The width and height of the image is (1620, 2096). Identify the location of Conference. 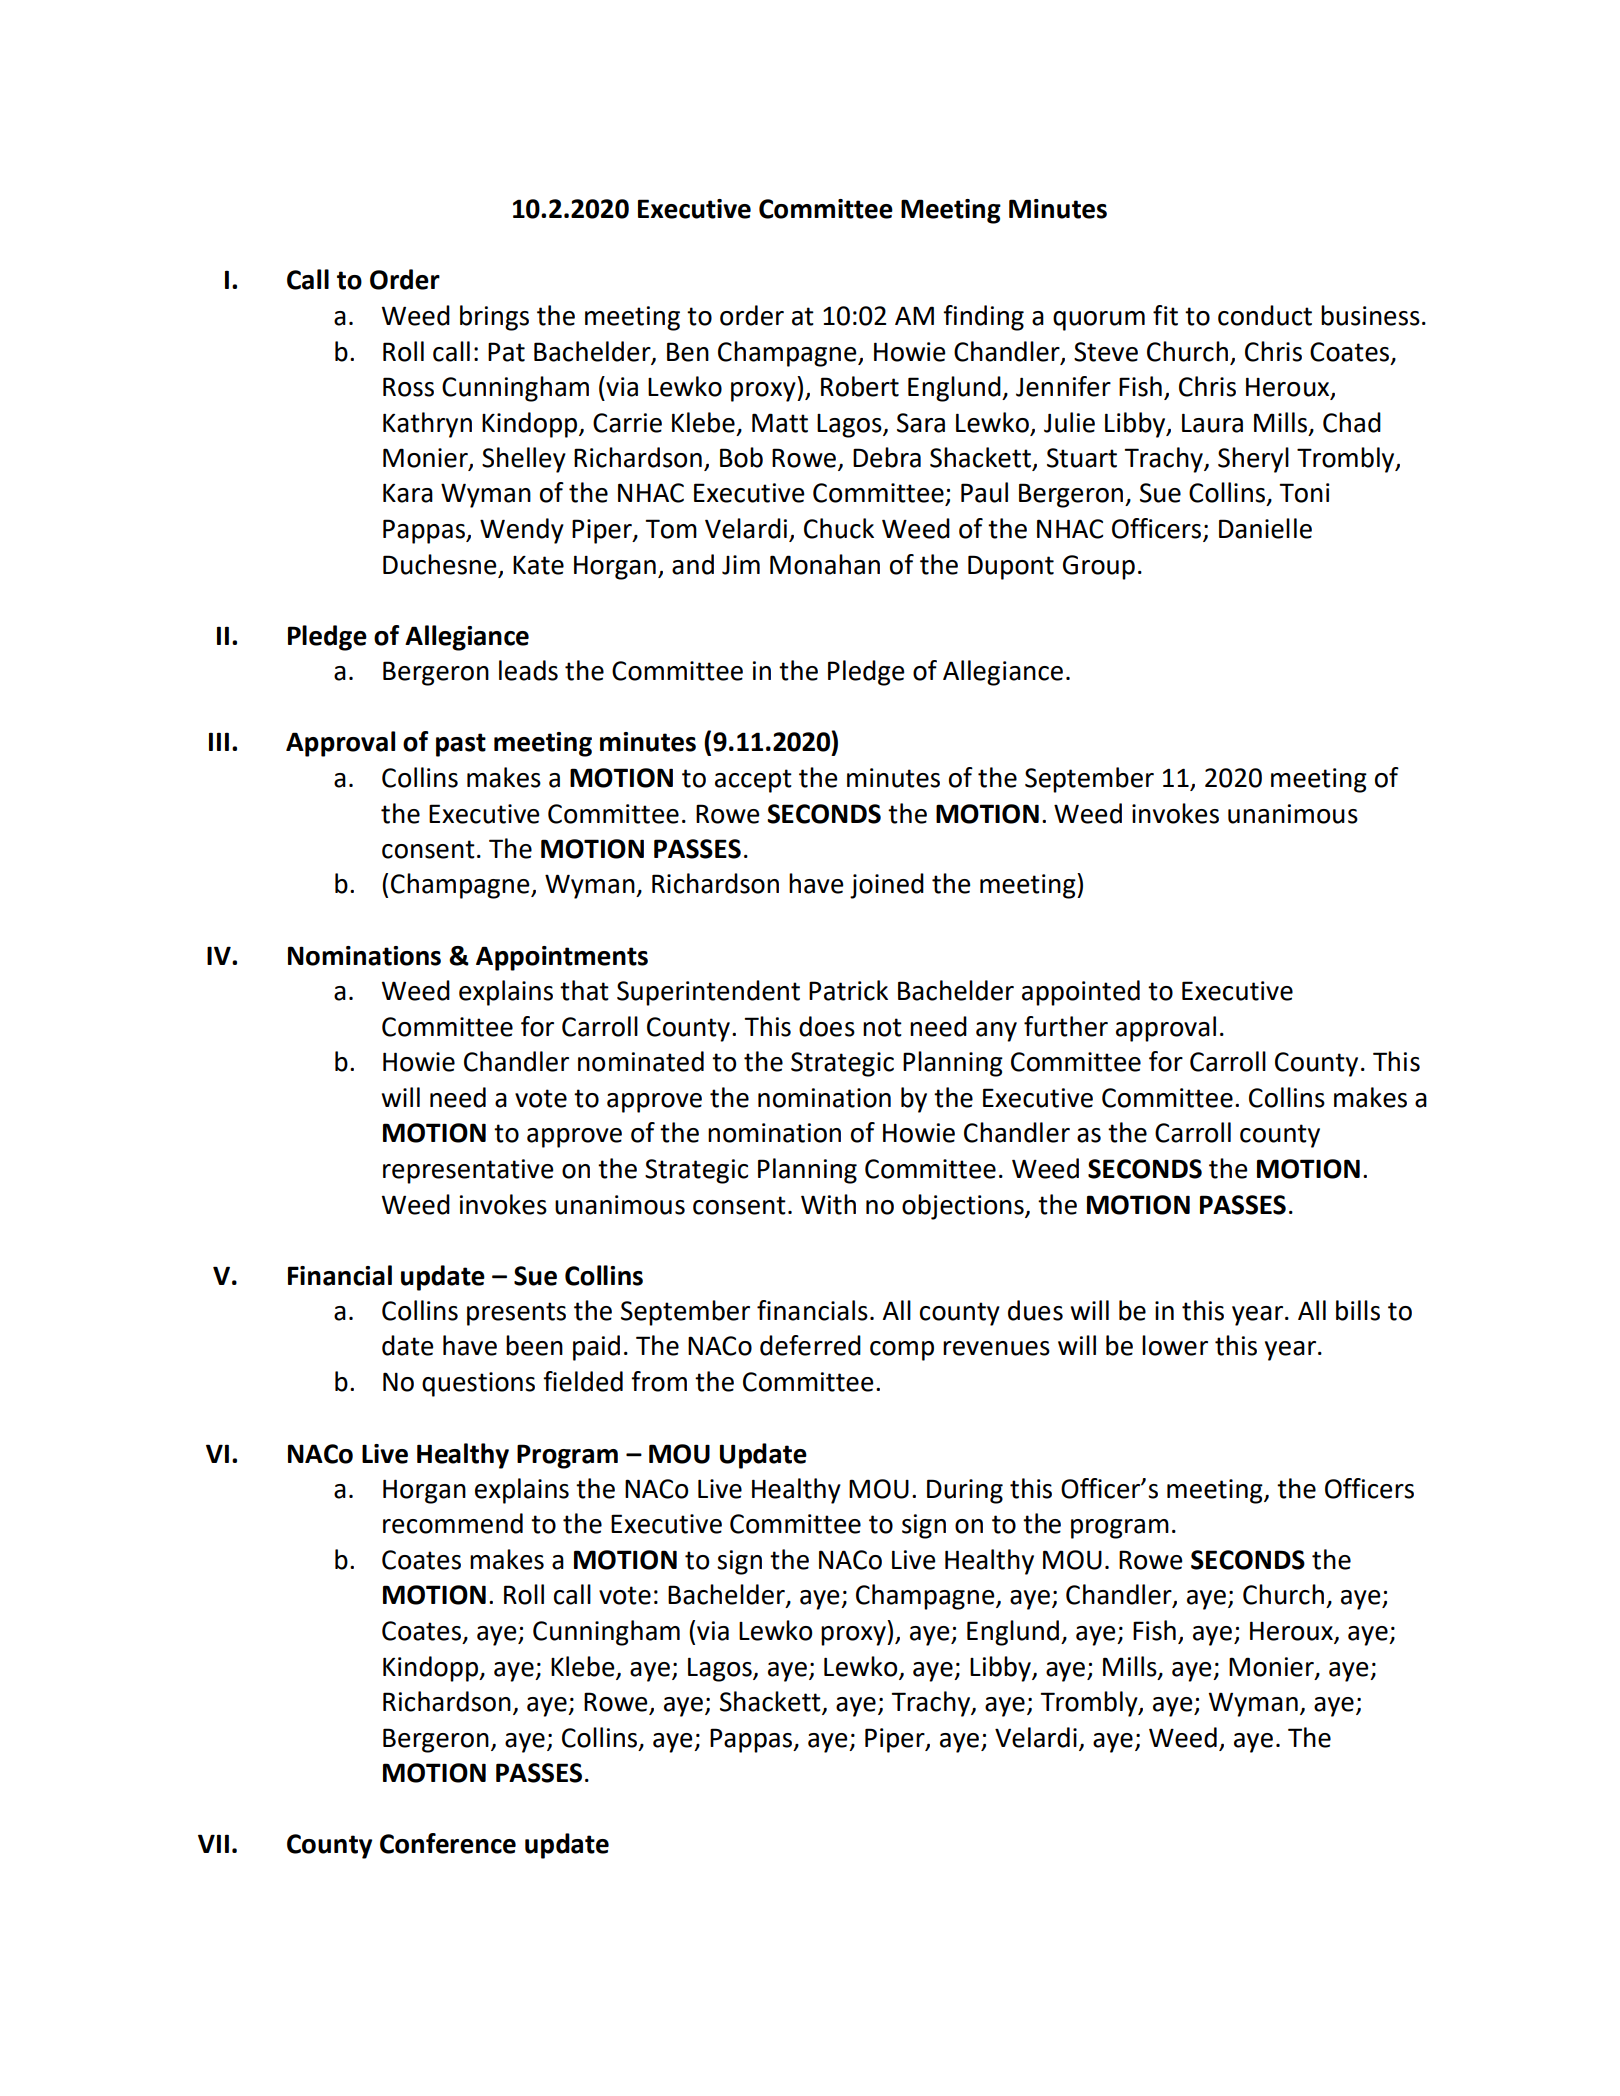
(448, 1843).
